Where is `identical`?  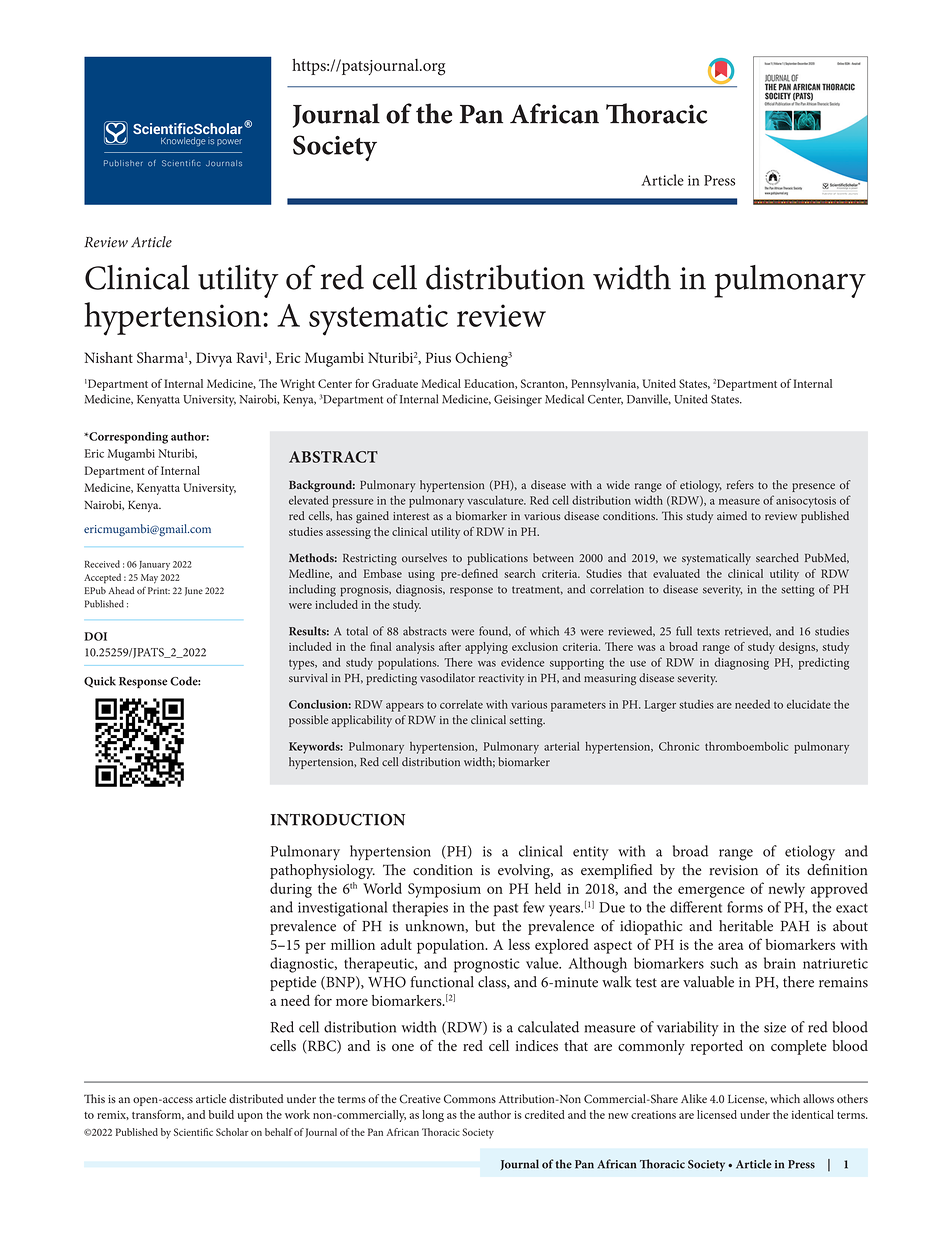 identical is located at coordinates (813, 1114).
